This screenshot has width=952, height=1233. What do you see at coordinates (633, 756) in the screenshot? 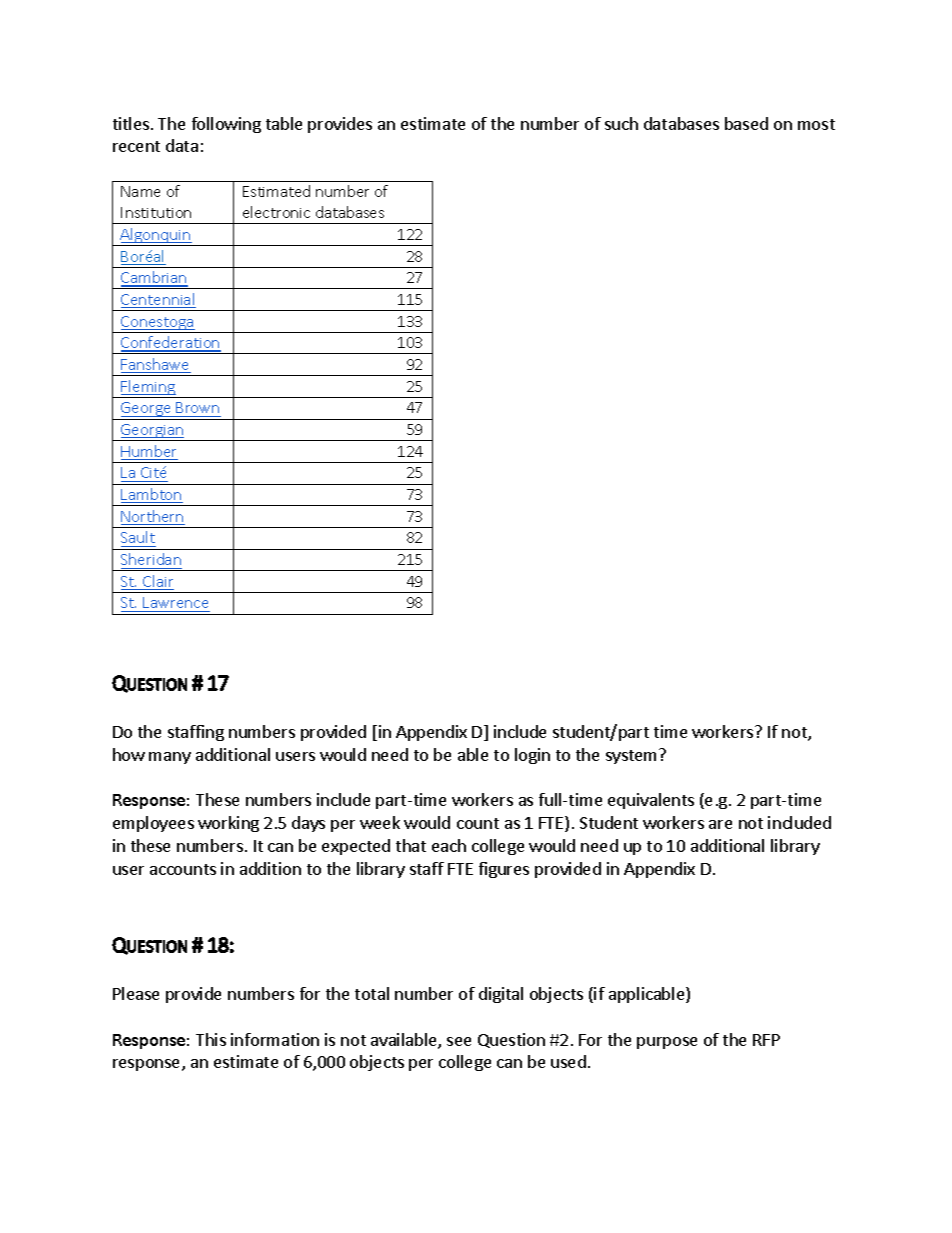
I see `system` at bounding box center [633, 756].
